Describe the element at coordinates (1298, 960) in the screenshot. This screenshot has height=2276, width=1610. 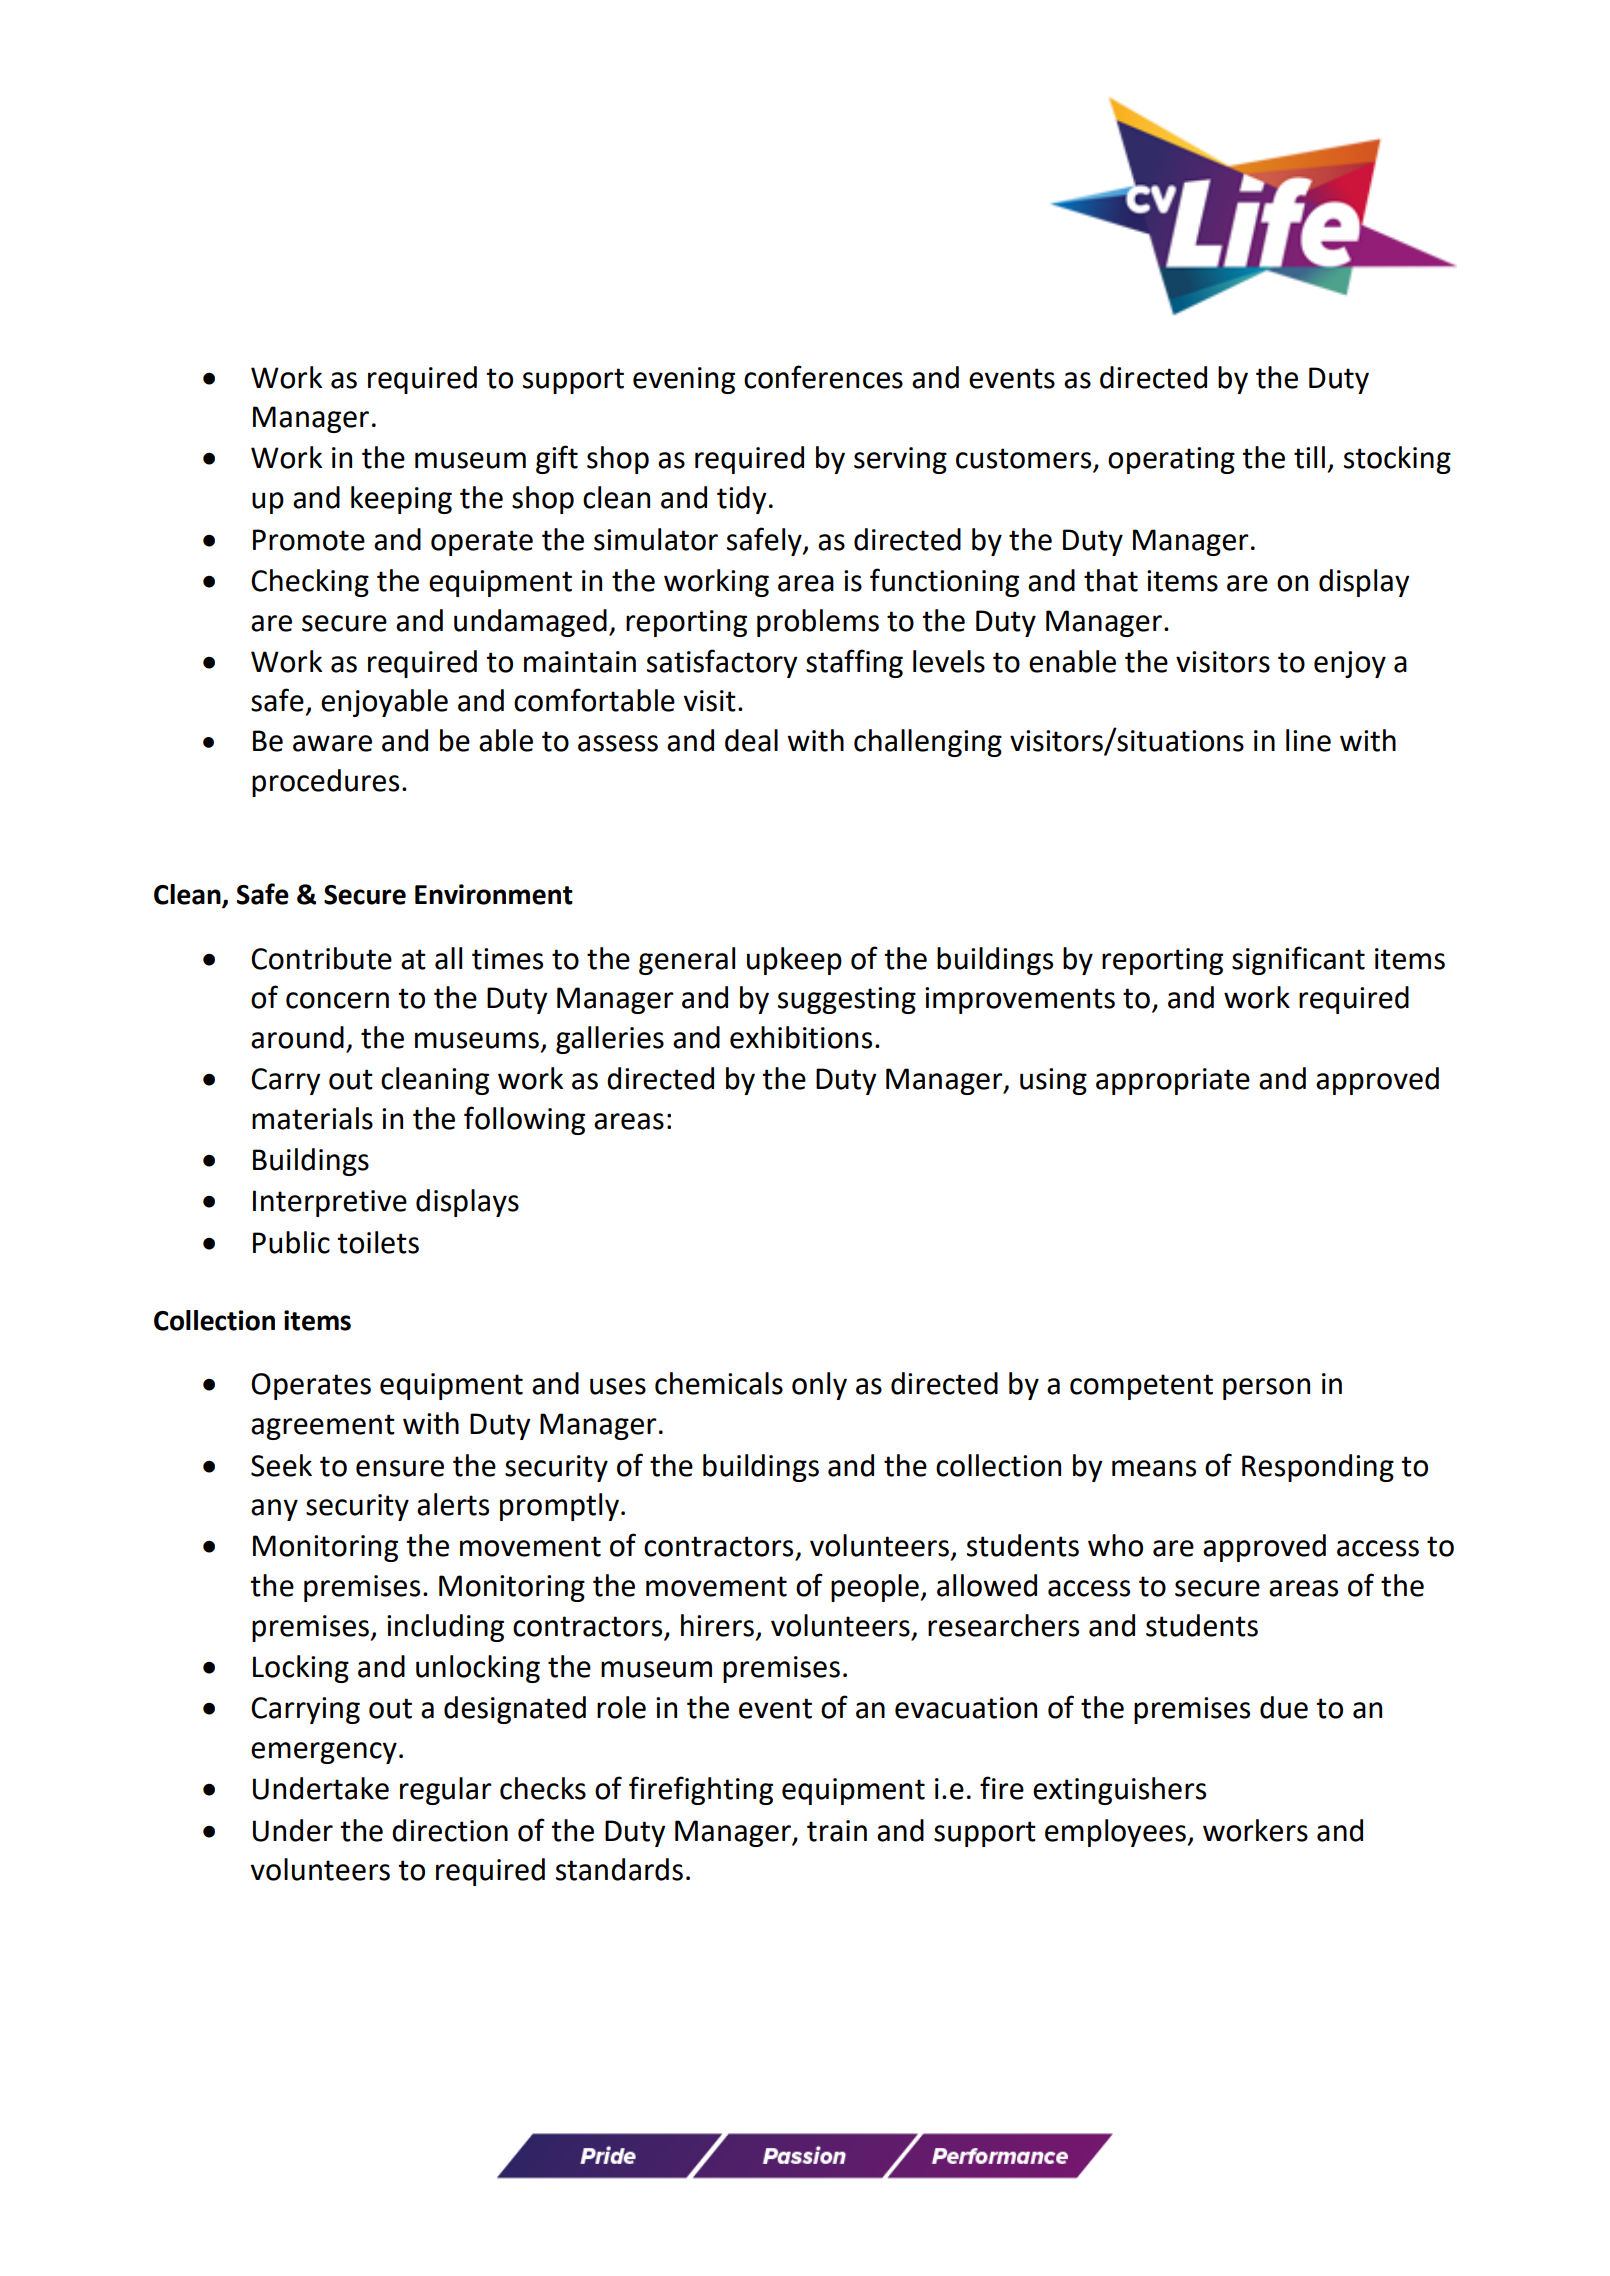
I see `significant` at that location.
